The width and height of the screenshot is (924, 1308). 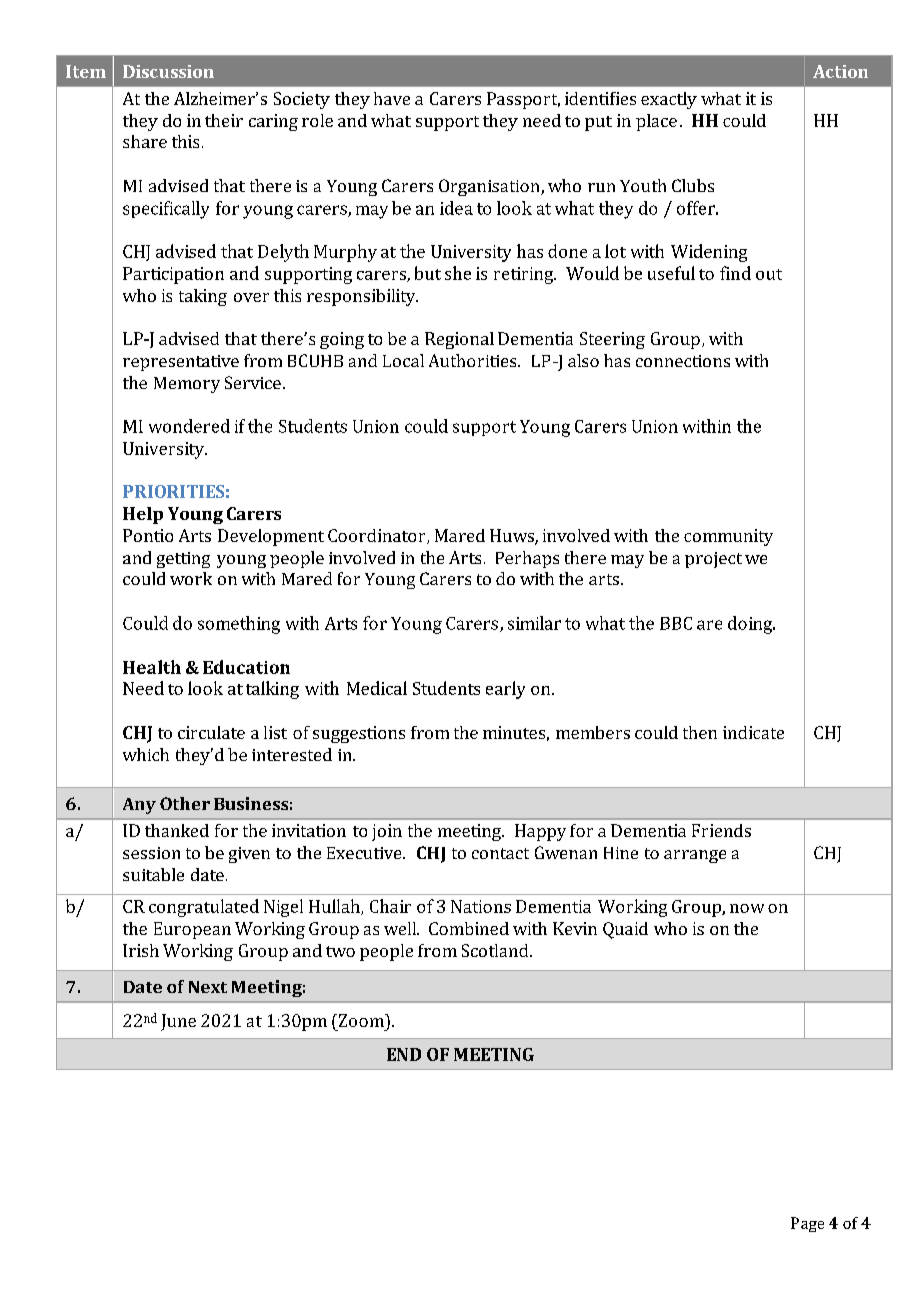 What do you see at coordinates (178, 1022) in the screenshot?
I see `June` at bounding box center [178, 1022].
